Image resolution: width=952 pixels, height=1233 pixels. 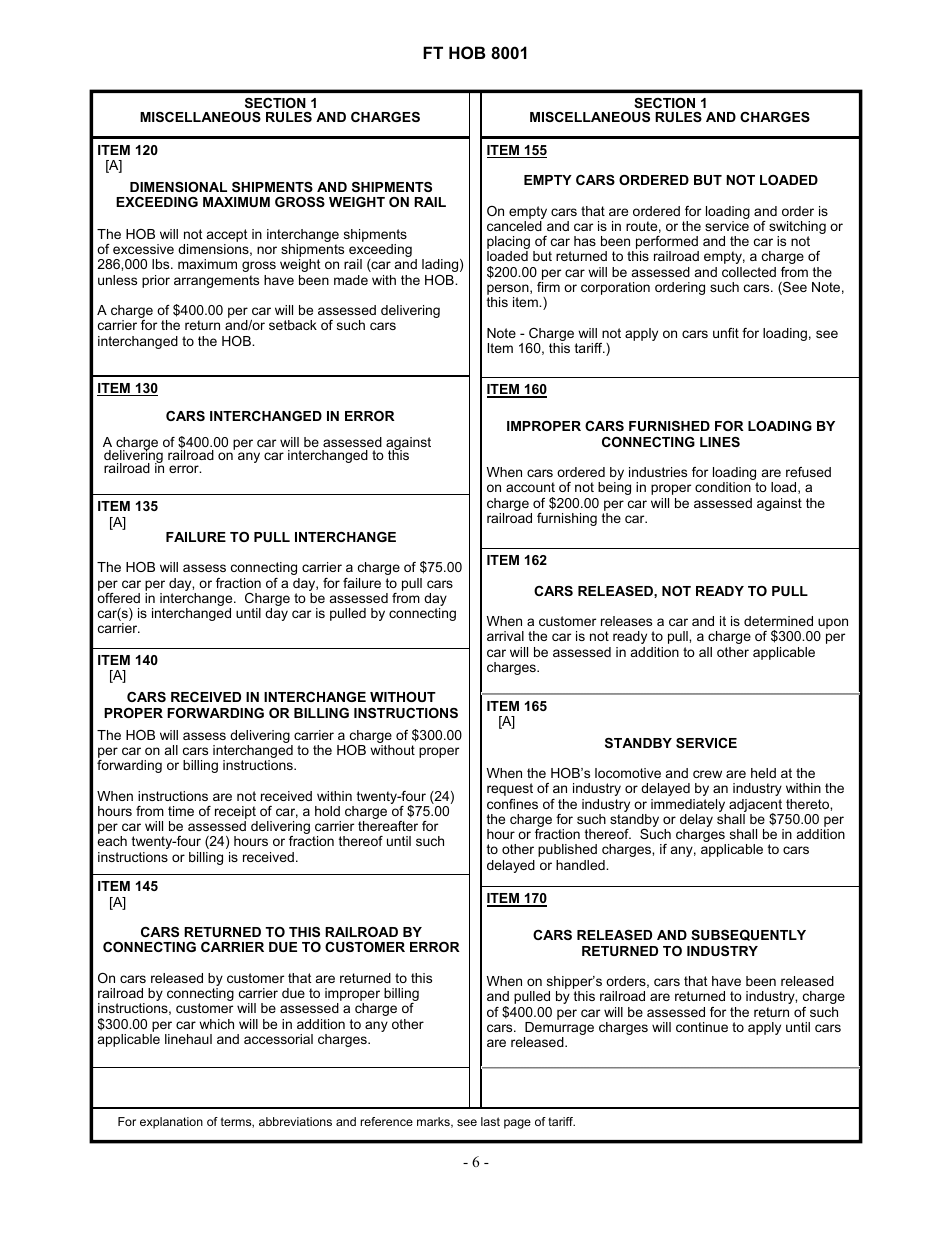 I want to click on accept, so click(x=227, y=237).
